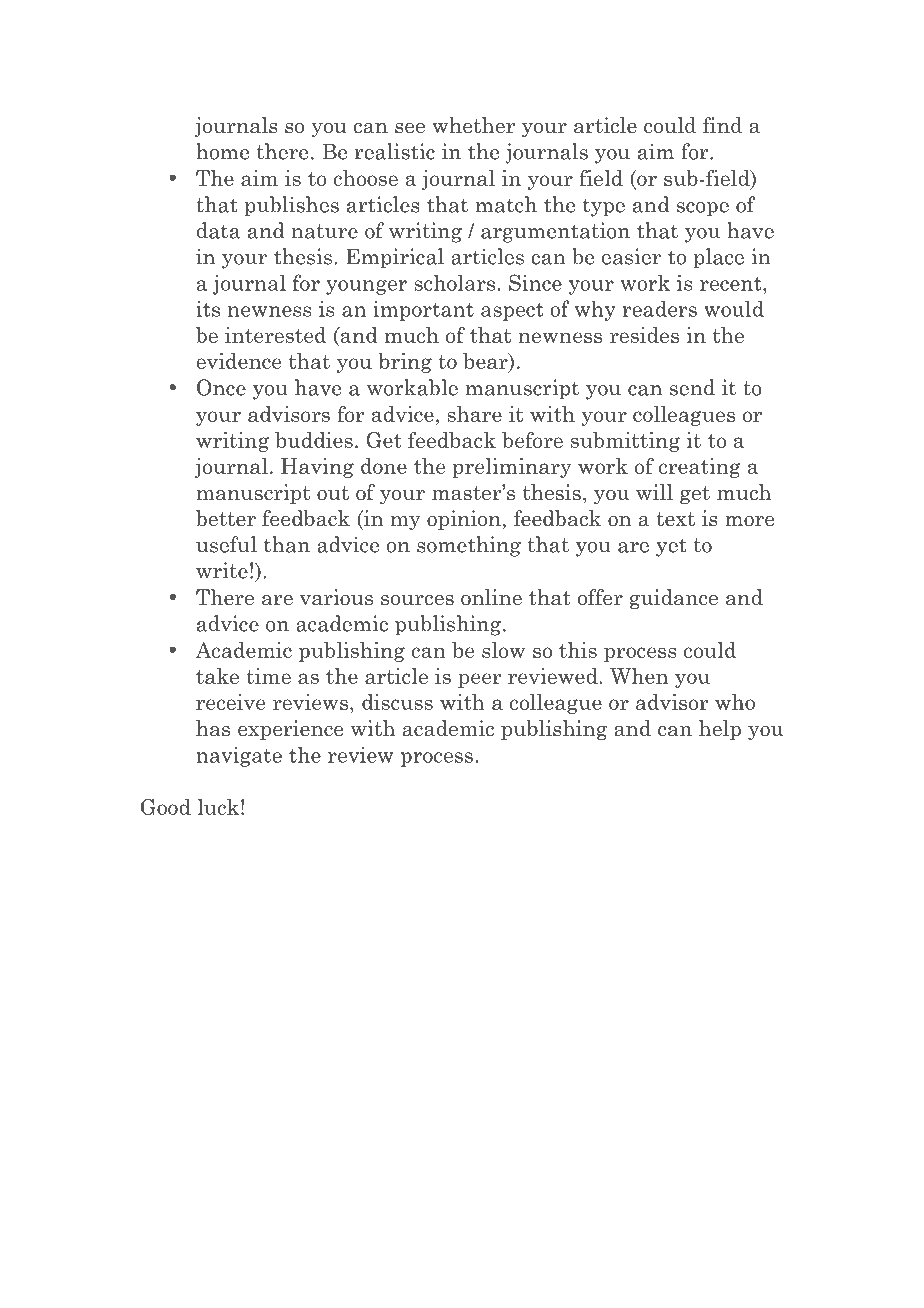  What do you see at coordinates (473, 125) in the screenshot?
I see `whether` at bounding box center [473, 125].
